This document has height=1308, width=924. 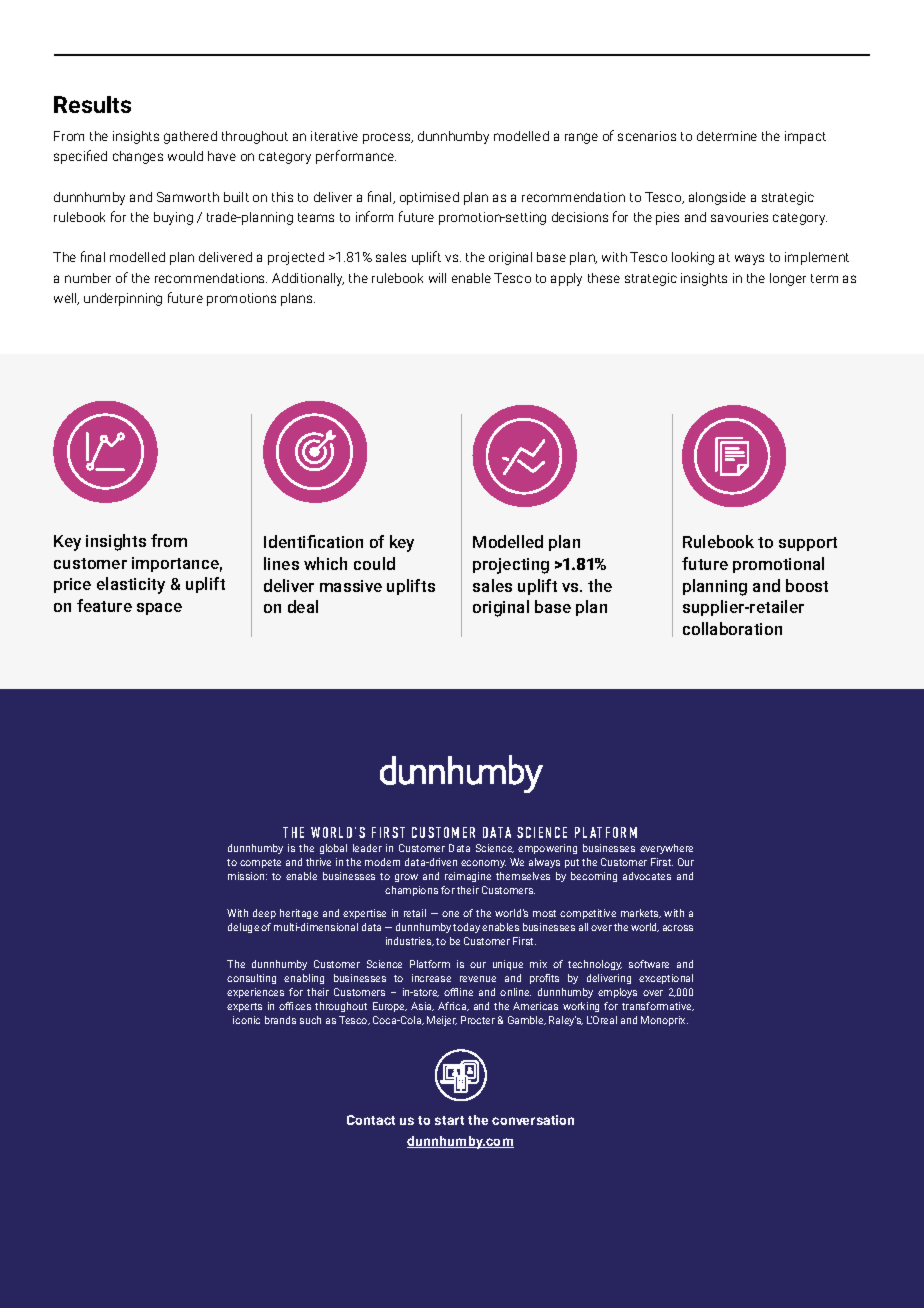 What do you see at coordinates (388, 138) in the document?
I see `process` at bounding box center [388, 138].
